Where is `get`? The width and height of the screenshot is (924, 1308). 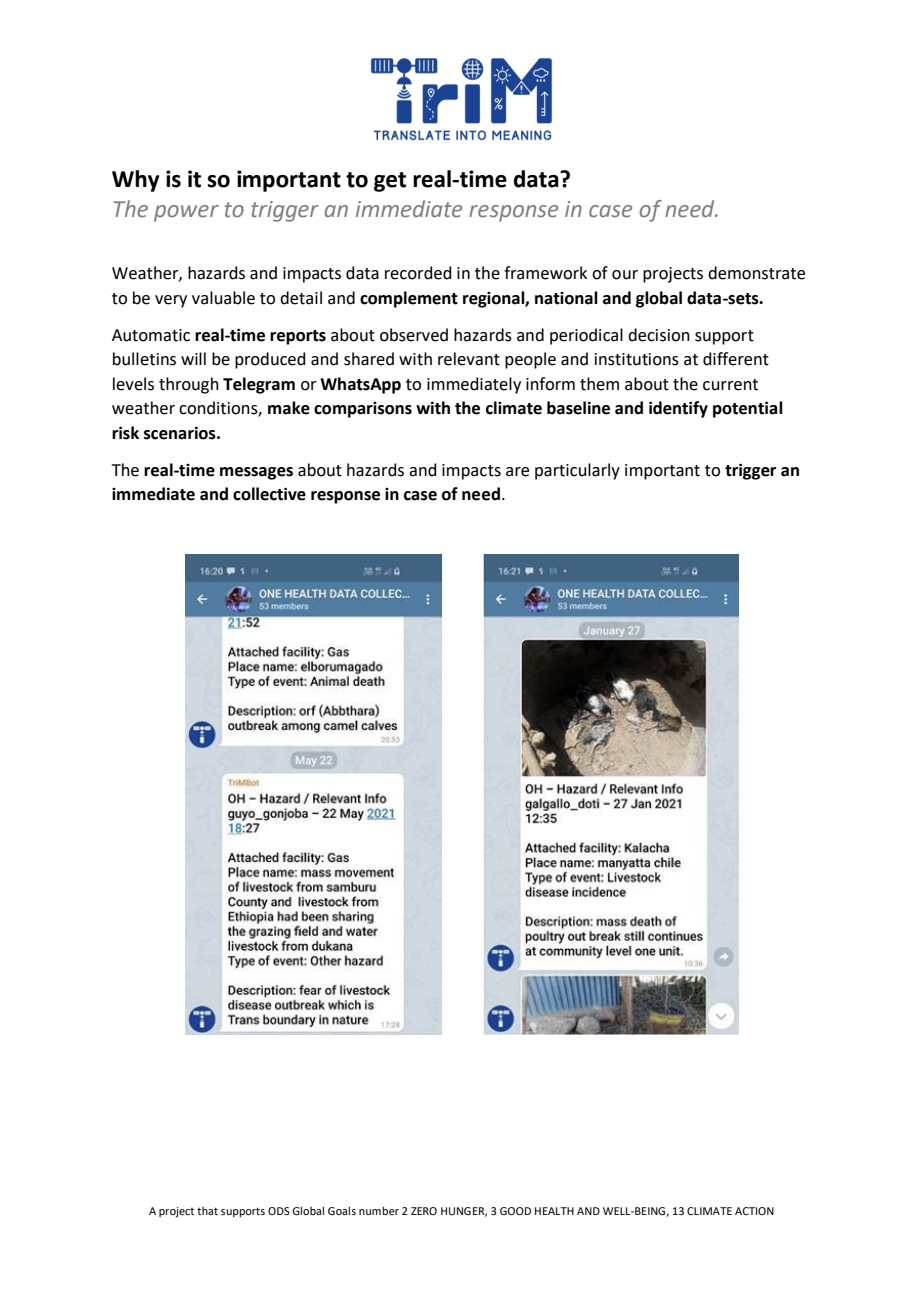 get is located at coordinates (390, 182).
